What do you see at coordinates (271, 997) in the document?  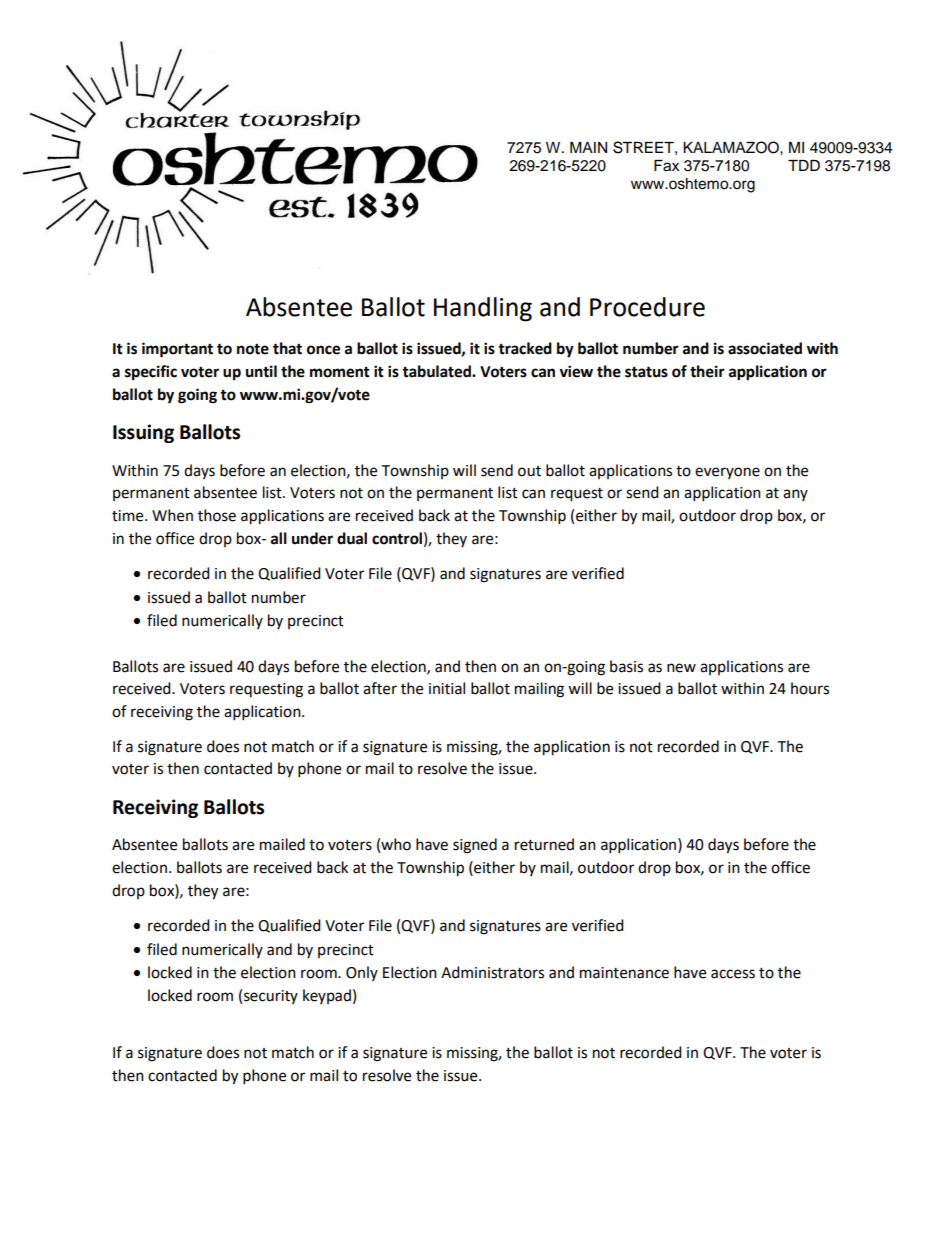 I see `security` at bounding box center [271, 997].
